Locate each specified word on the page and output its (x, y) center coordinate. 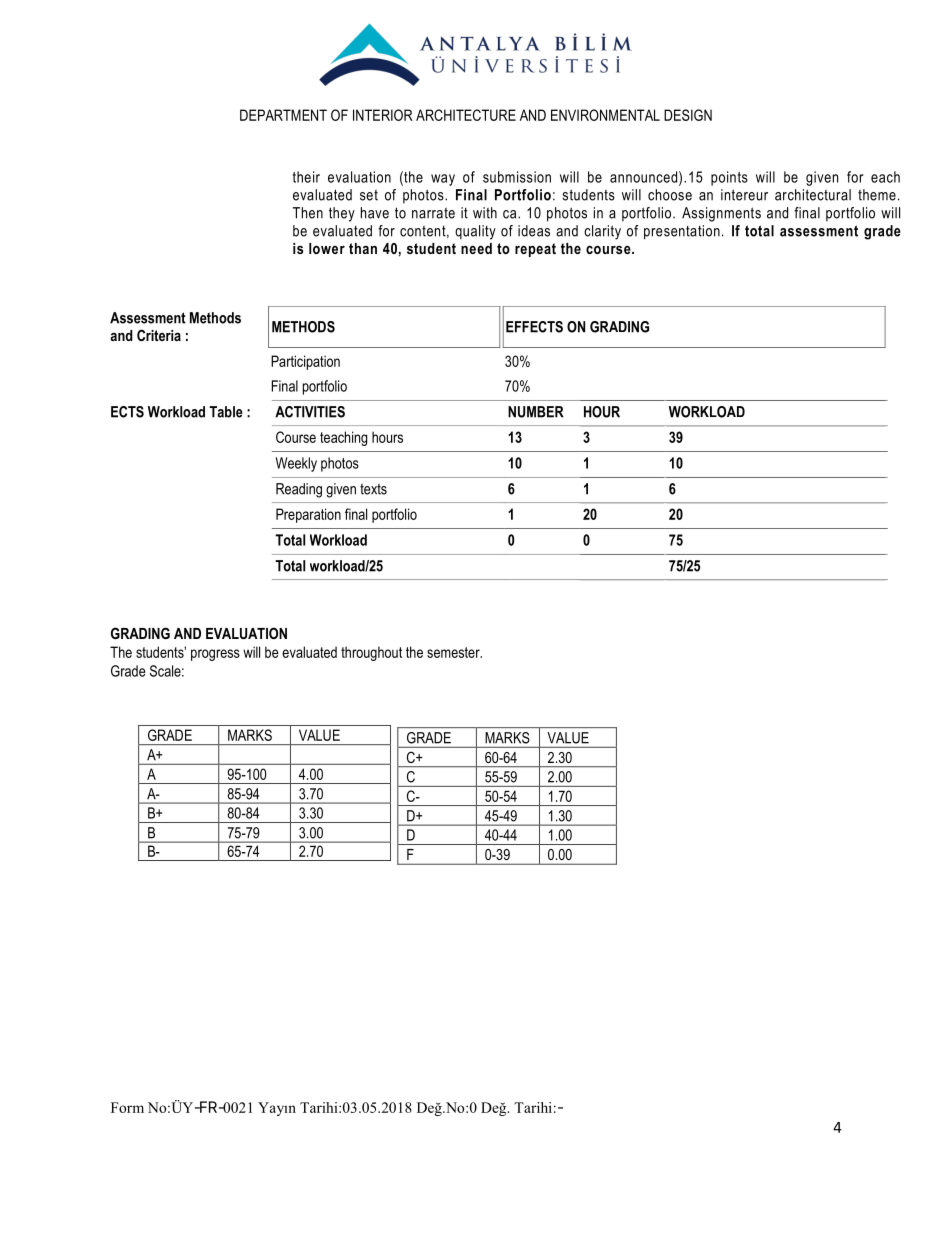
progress (215, 655)
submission (517, 177)
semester (454, 652)
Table (226, 412)
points (729, 178)
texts (373, 489)
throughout (371, 653)
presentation (682, 232)
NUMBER (536, 412)
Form (127, 1107)
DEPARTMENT (283, 115)
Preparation (308, 515)
